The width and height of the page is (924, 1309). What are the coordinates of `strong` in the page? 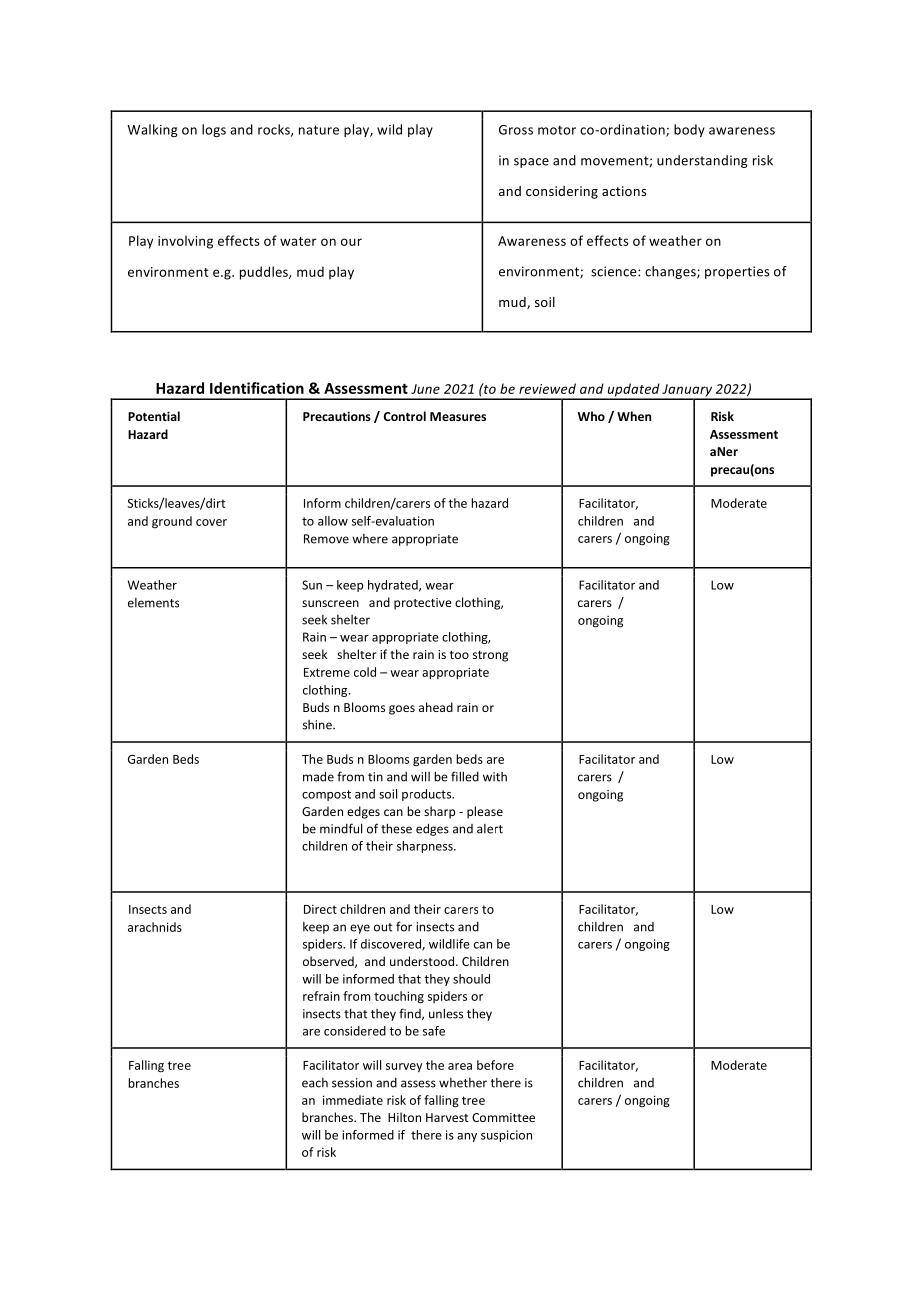 It's located at (490, 656).
